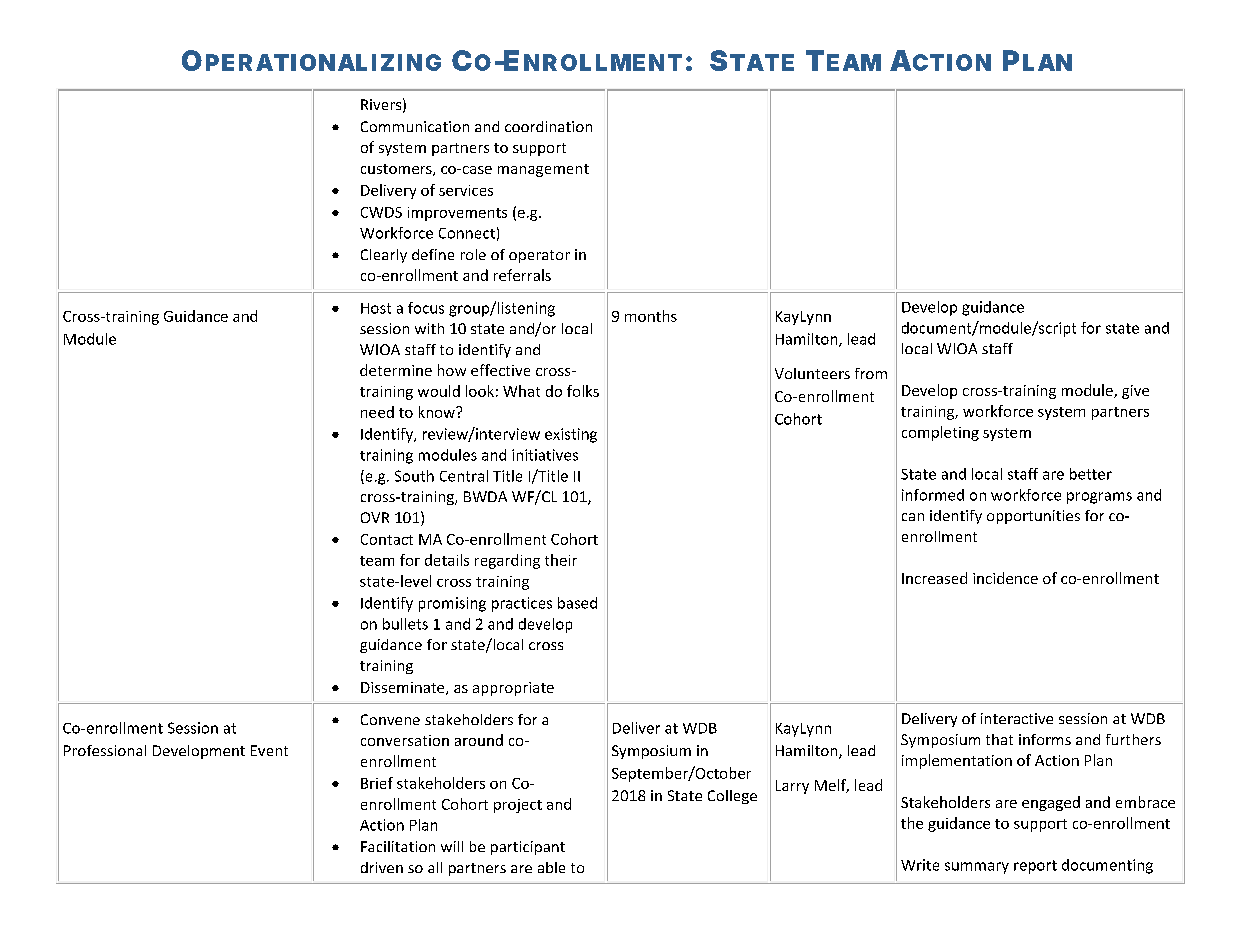 The height and width of the page is (952, 1233). Describe the element at coordinates (551, 867) in the page. I see `able` at that location.
